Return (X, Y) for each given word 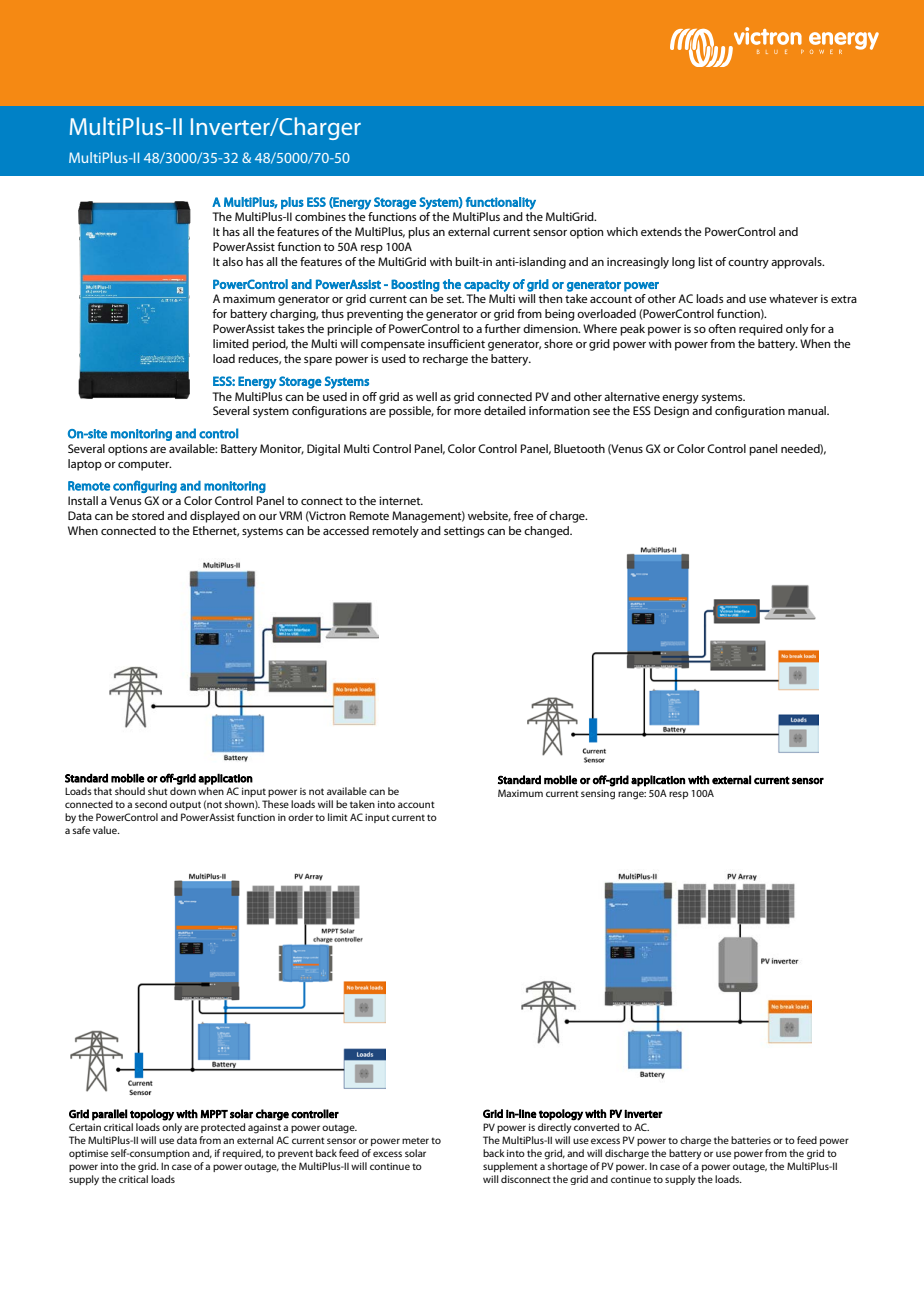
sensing (598, 795)
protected (223, 1128)
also (232, 261)
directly (555, 1128)
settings (464, 532)
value (106, 830)
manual (808, 410)
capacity (487, 285)
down (183, 791)
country (748, 263)
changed (547, 532)
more (467, 412)
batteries (751, 1140)
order (300, 817)
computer (144, 465)
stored (148, 515)
